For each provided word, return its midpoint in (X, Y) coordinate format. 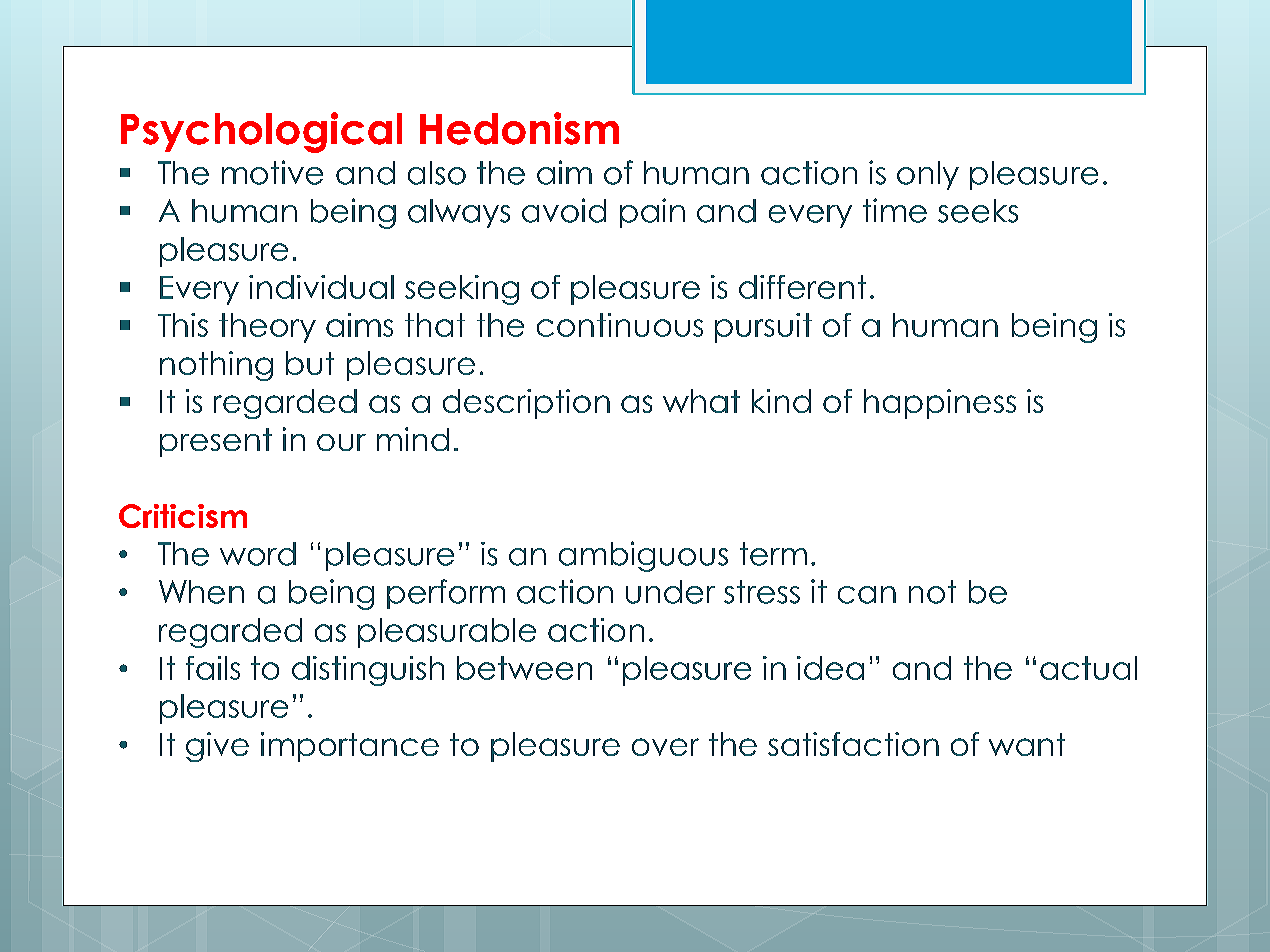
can (867, 595)
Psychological (261, 132)
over (665, 747)
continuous (620, 325)
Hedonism (519, 128)
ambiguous (643, 556)
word (258, 554)
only (928, 175)
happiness (940, 404)
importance (350, 747)
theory (267, 328)
